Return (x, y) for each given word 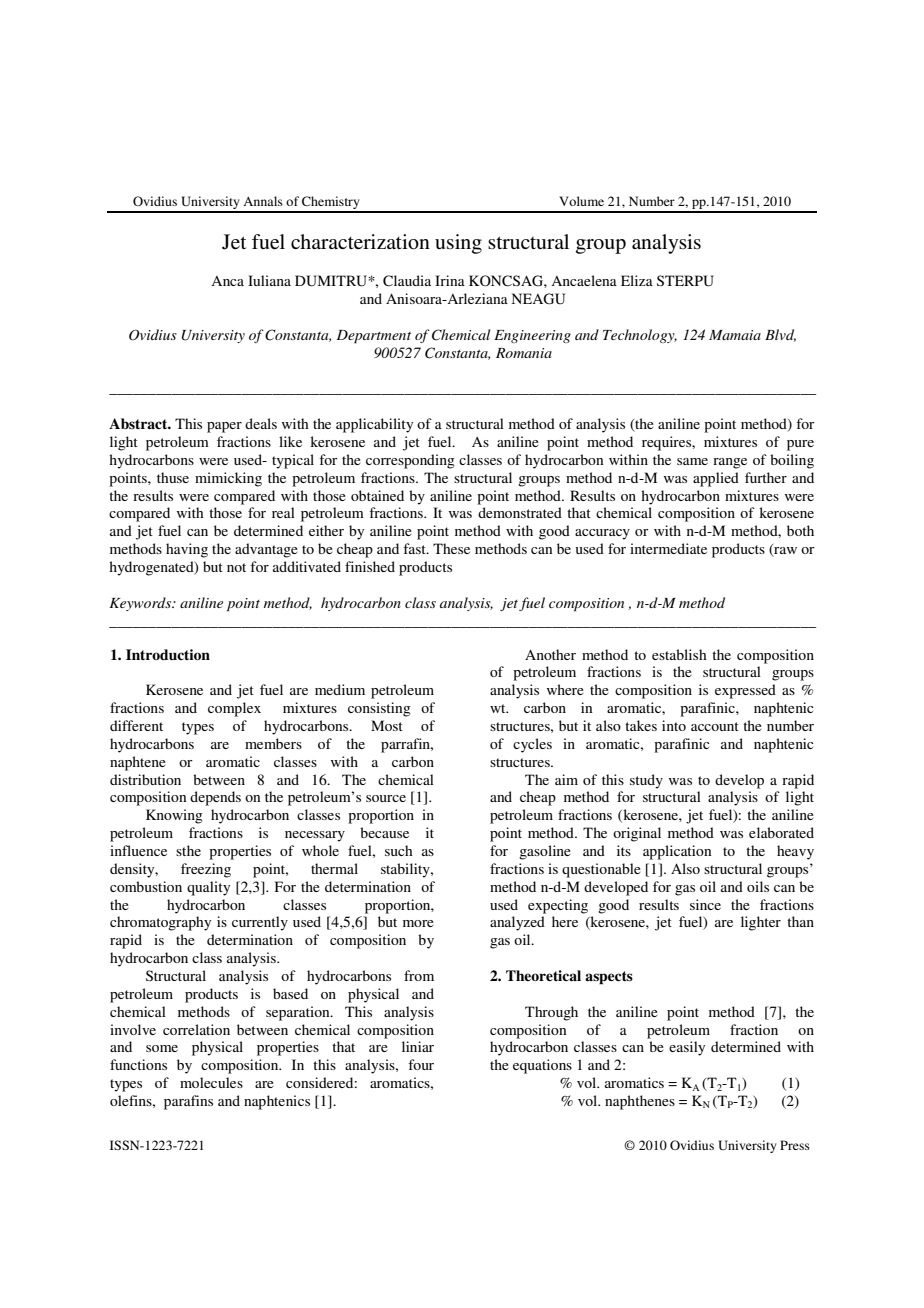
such (399, 850)
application (677, 852)
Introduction (168, 654)
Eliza (637, 280)
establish (679, 654)
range (730, 463)
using (458, 244)
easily (687, 1048)
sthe (188, 850)
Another (550, 654)
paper (224, 427)
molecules (211, 1082)
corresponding (410, 461)
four (421, 1064)
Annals (263, 201)
